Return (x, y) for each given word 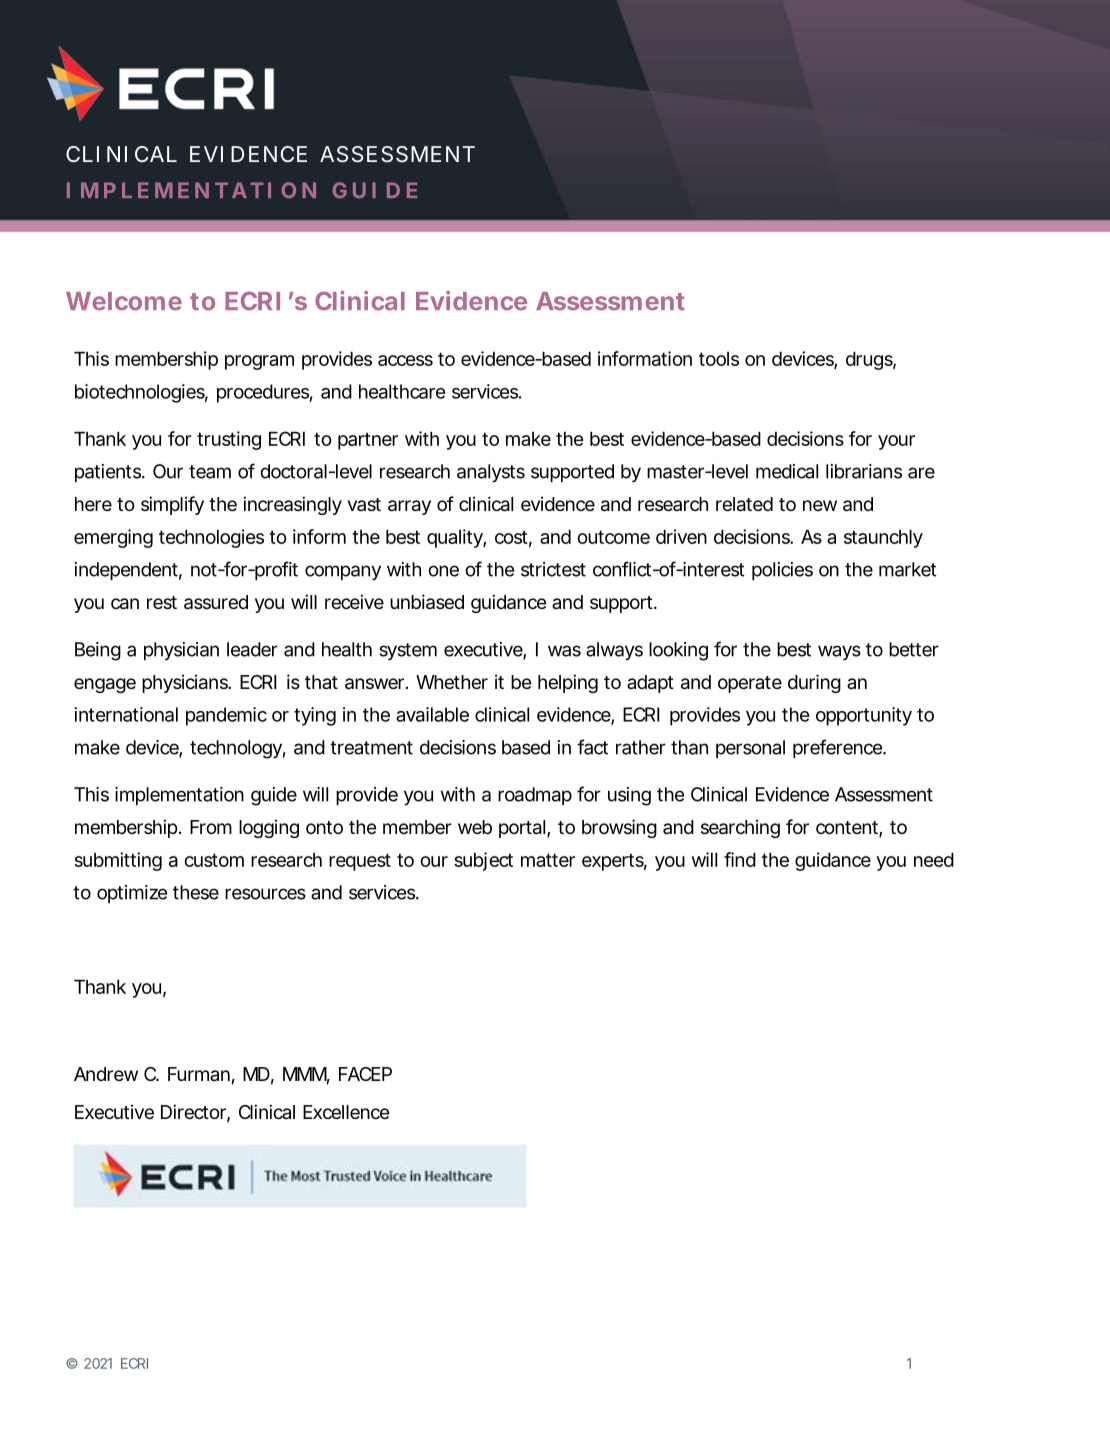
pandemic (226, 716)
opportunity (864, 716)
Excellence (346, 1112)
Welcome (124, 301)
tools (719, 359)
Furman (199, 1074)
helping (568, 683)
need (934, 860)
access (405, 360)
